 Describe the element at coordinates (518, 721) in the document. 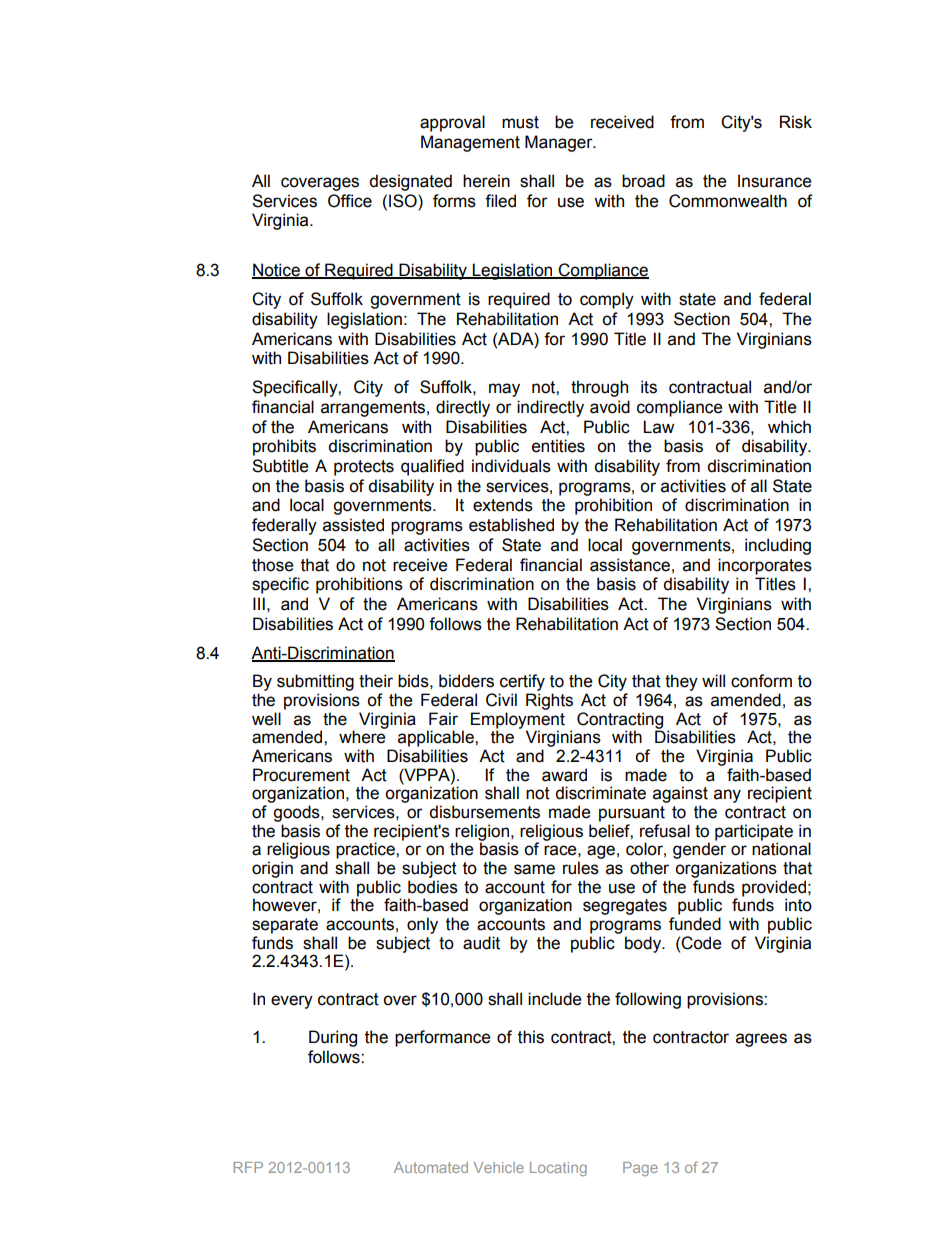

I see `Employment` at that location.
